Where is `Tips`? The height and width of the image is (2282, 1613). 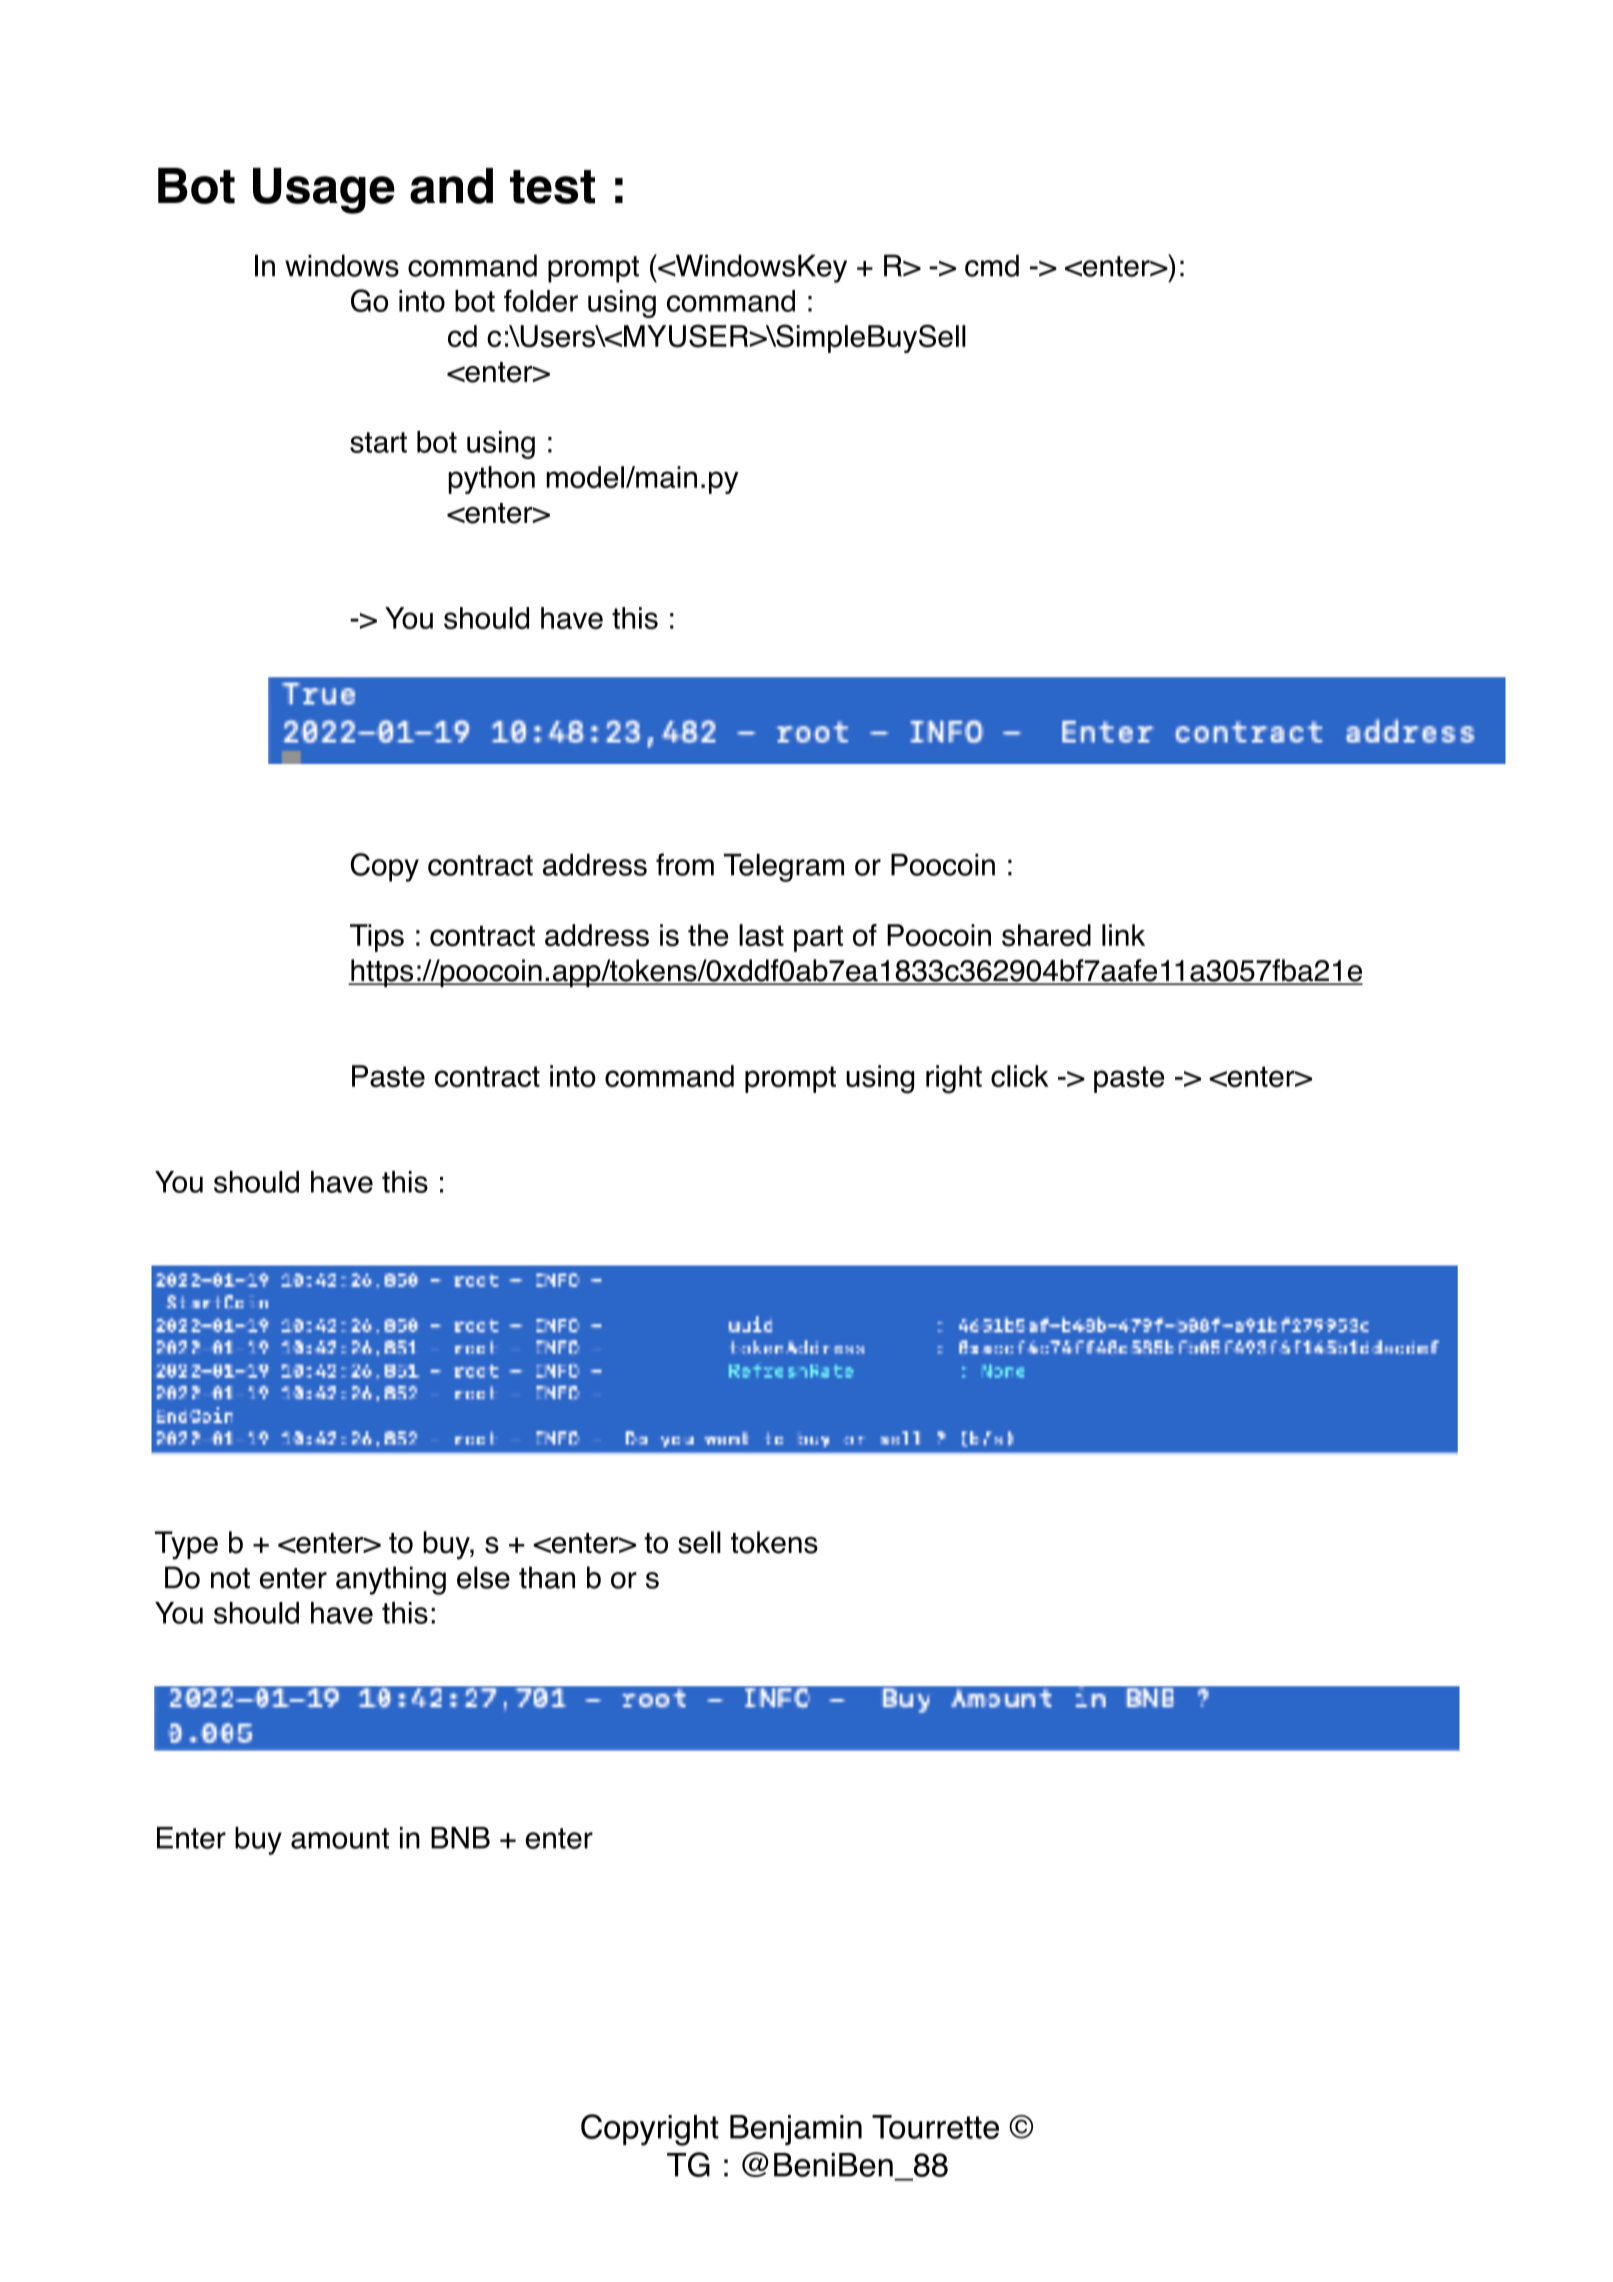 Tips is located at coordinates (377, 938).
